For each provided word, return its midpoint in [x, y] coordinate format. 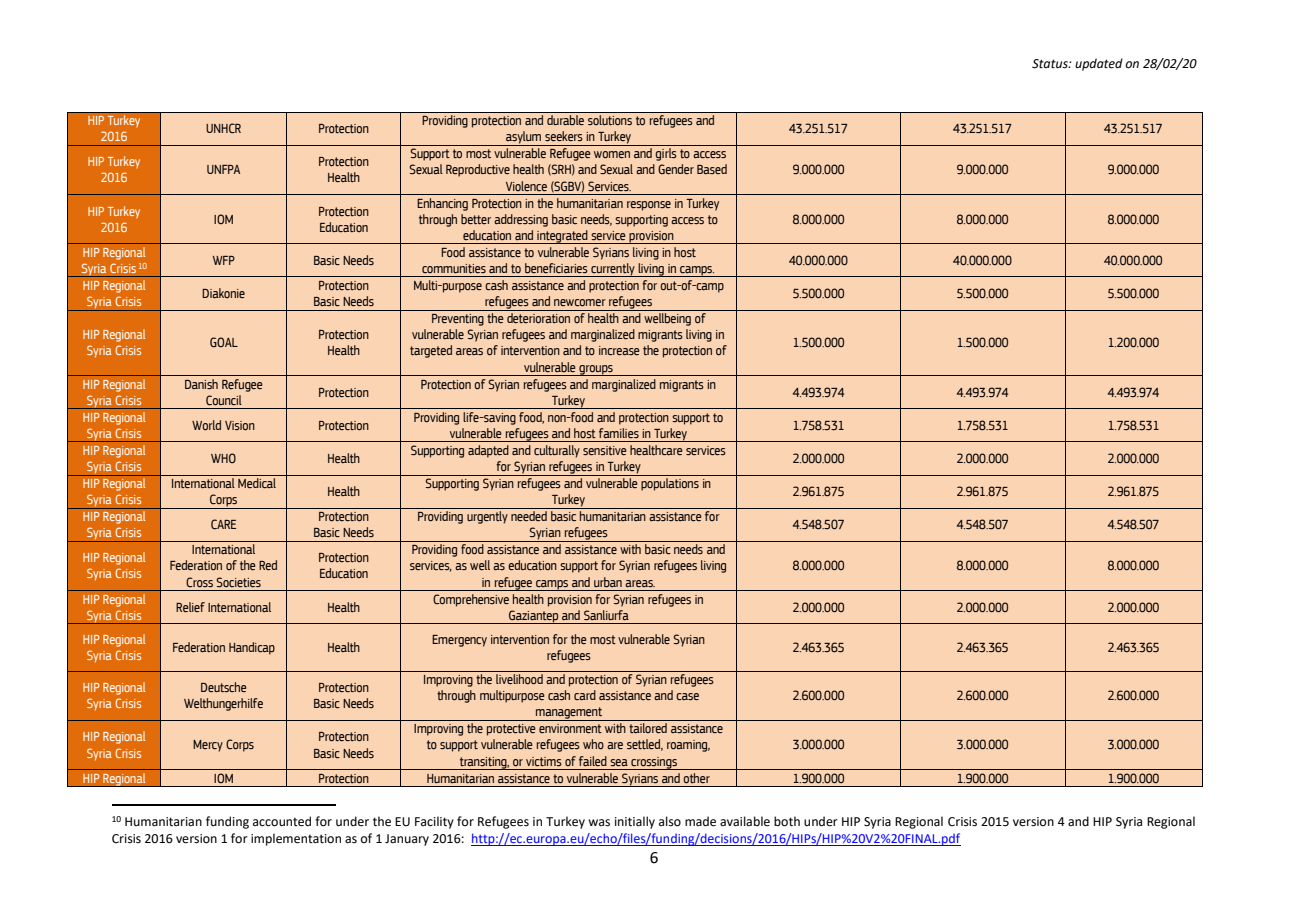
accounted [282, 821]
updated [1099, 64]
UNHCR [223, 128]
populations [670, 484]
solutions [610, 120]
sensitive [605, 450]
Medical [257, 483]
